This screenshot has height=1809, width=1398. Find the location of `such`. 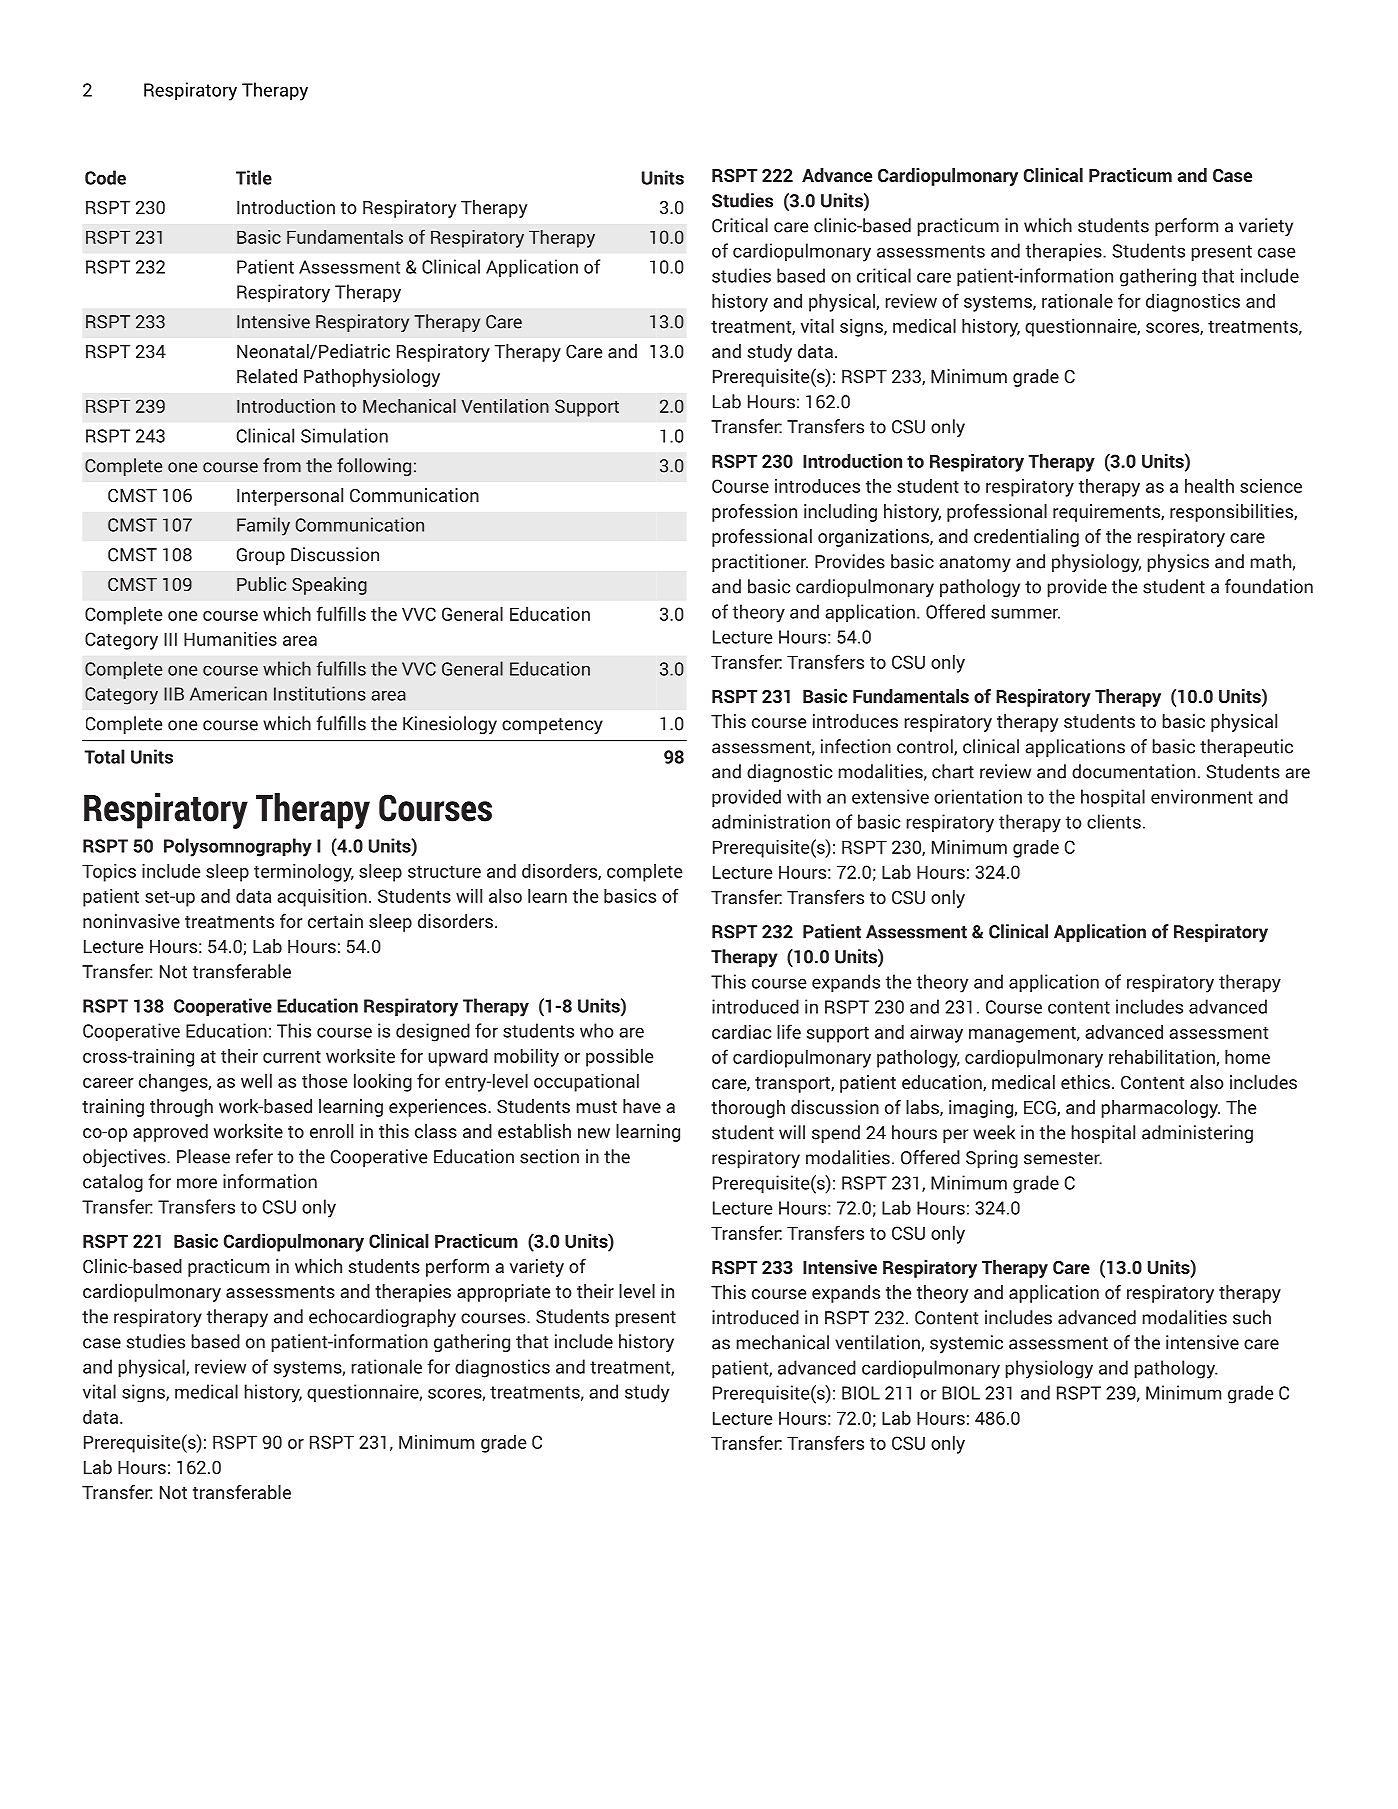

such is located at coordinates (1252, 1317).
